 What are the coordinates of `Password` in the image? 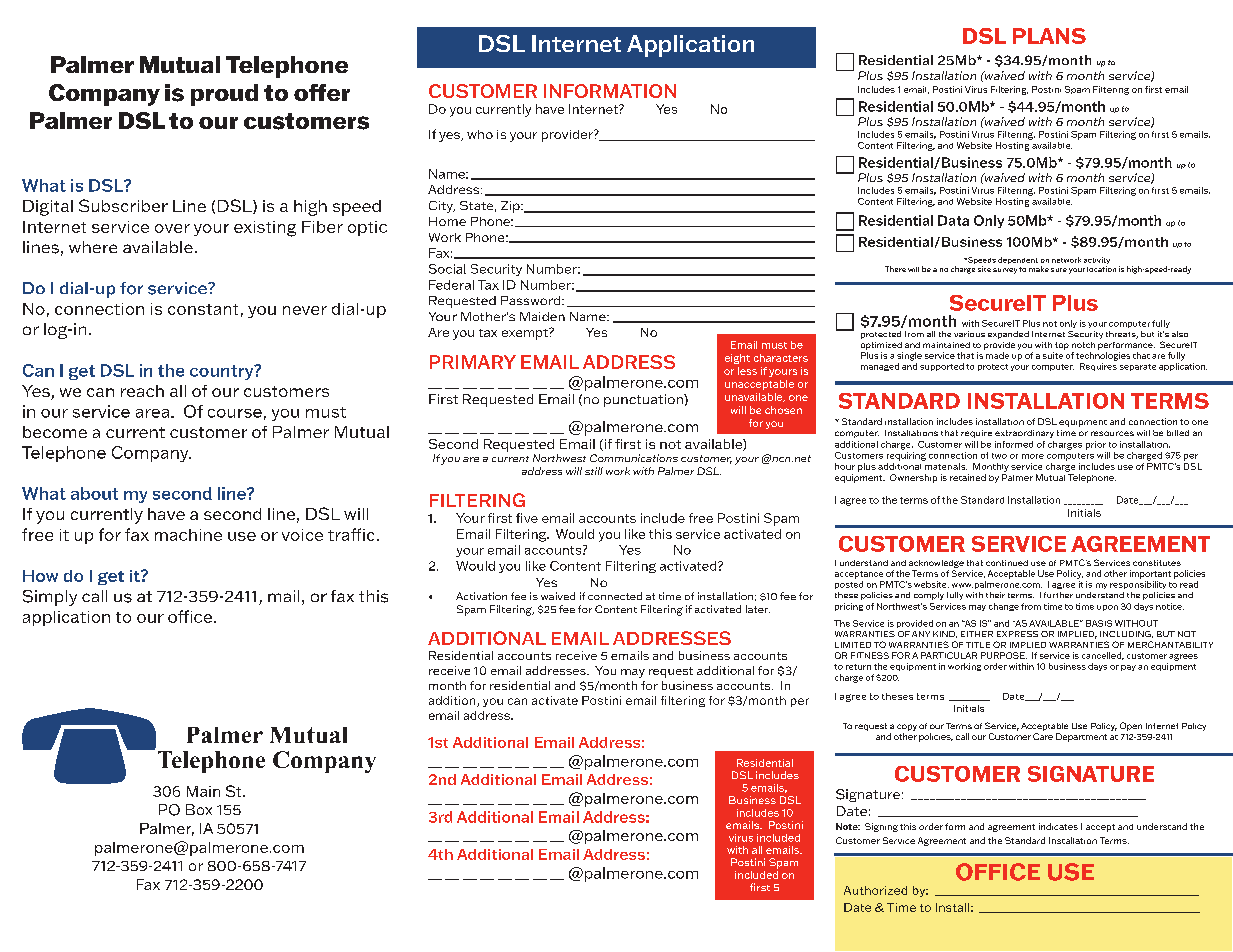 It's located at (530, 300).
